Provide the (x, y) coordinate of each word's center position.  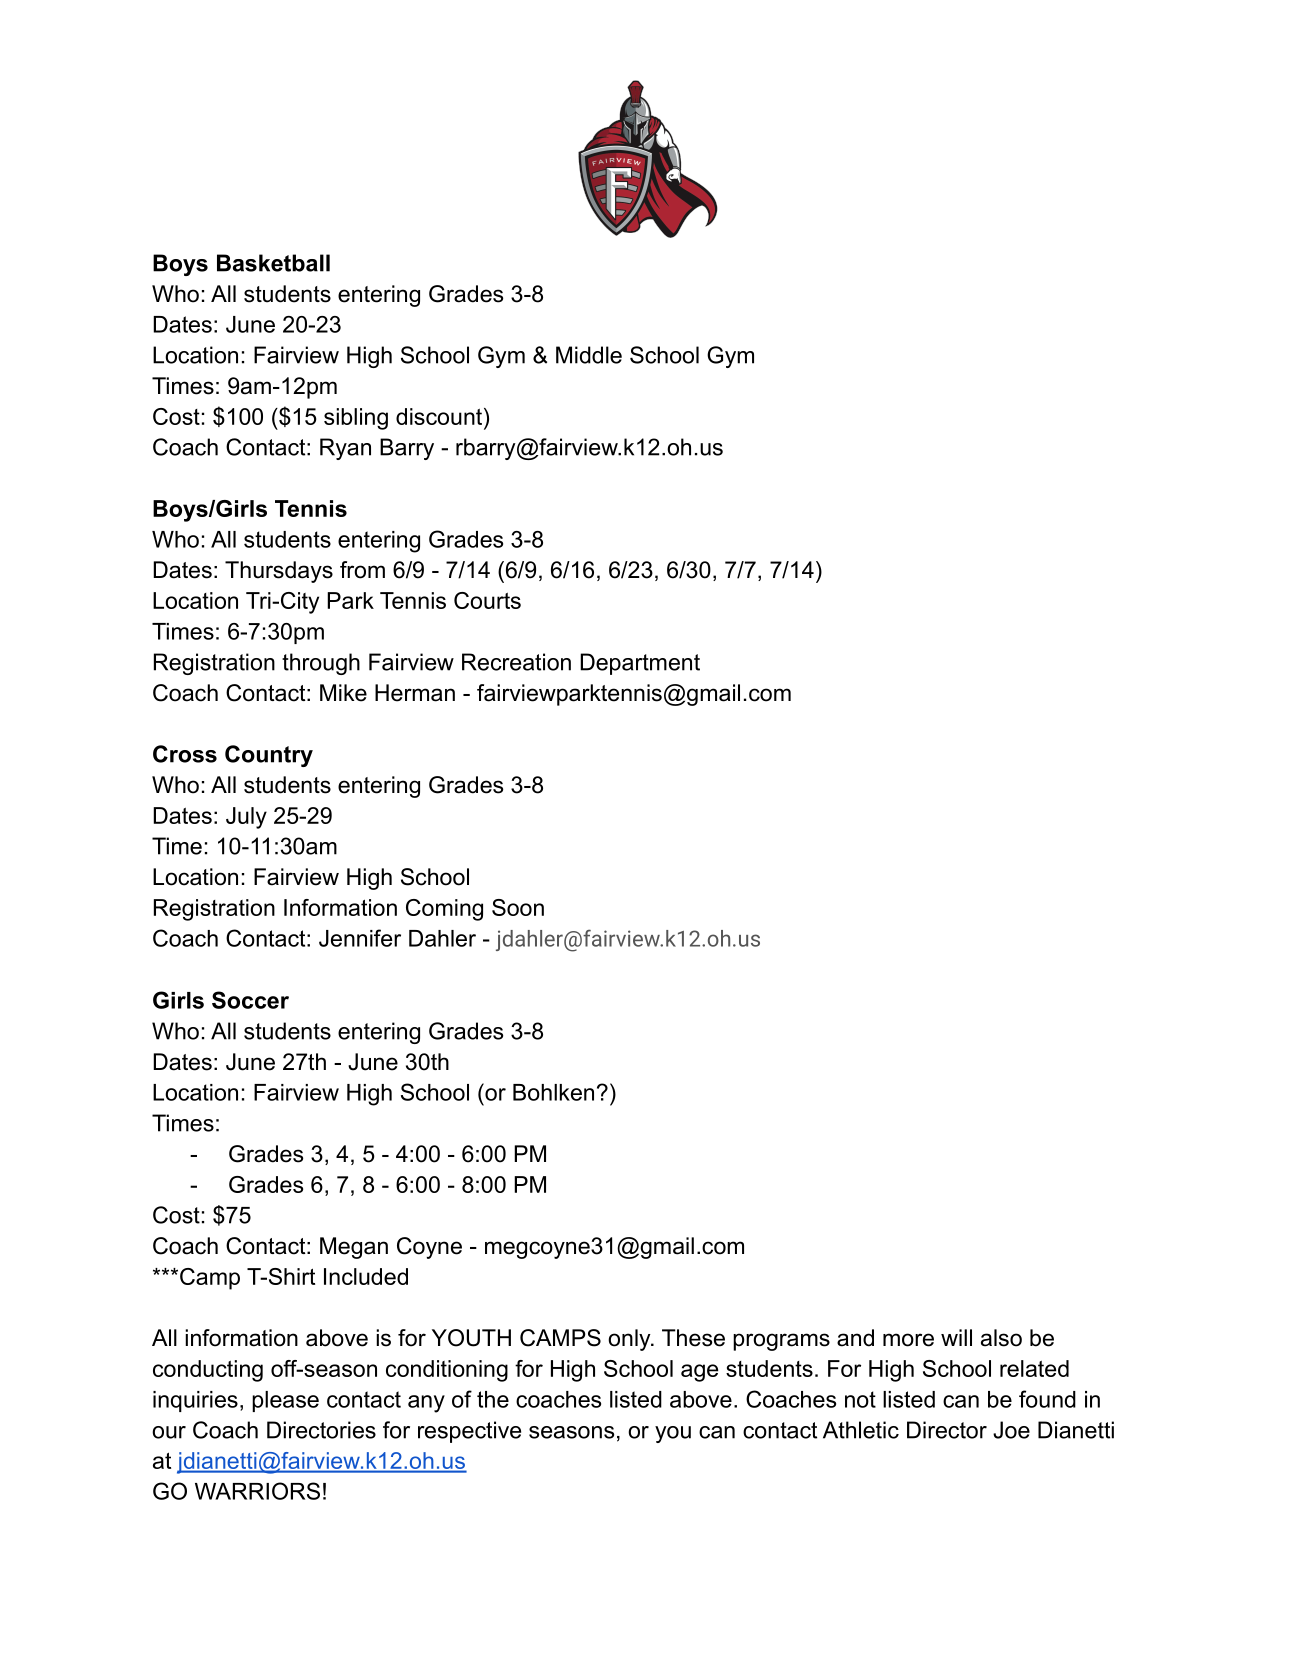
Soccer (250, 1000)
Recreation (516, 662)
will (956, 1337)
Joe (1011, 1430)
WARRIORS (257, 1491)
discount (440, 416)
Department (640, 664)
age (699, 1373)
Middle (589, 355)
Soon (518, 907)
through (321, 664)
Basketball (273, 263)
